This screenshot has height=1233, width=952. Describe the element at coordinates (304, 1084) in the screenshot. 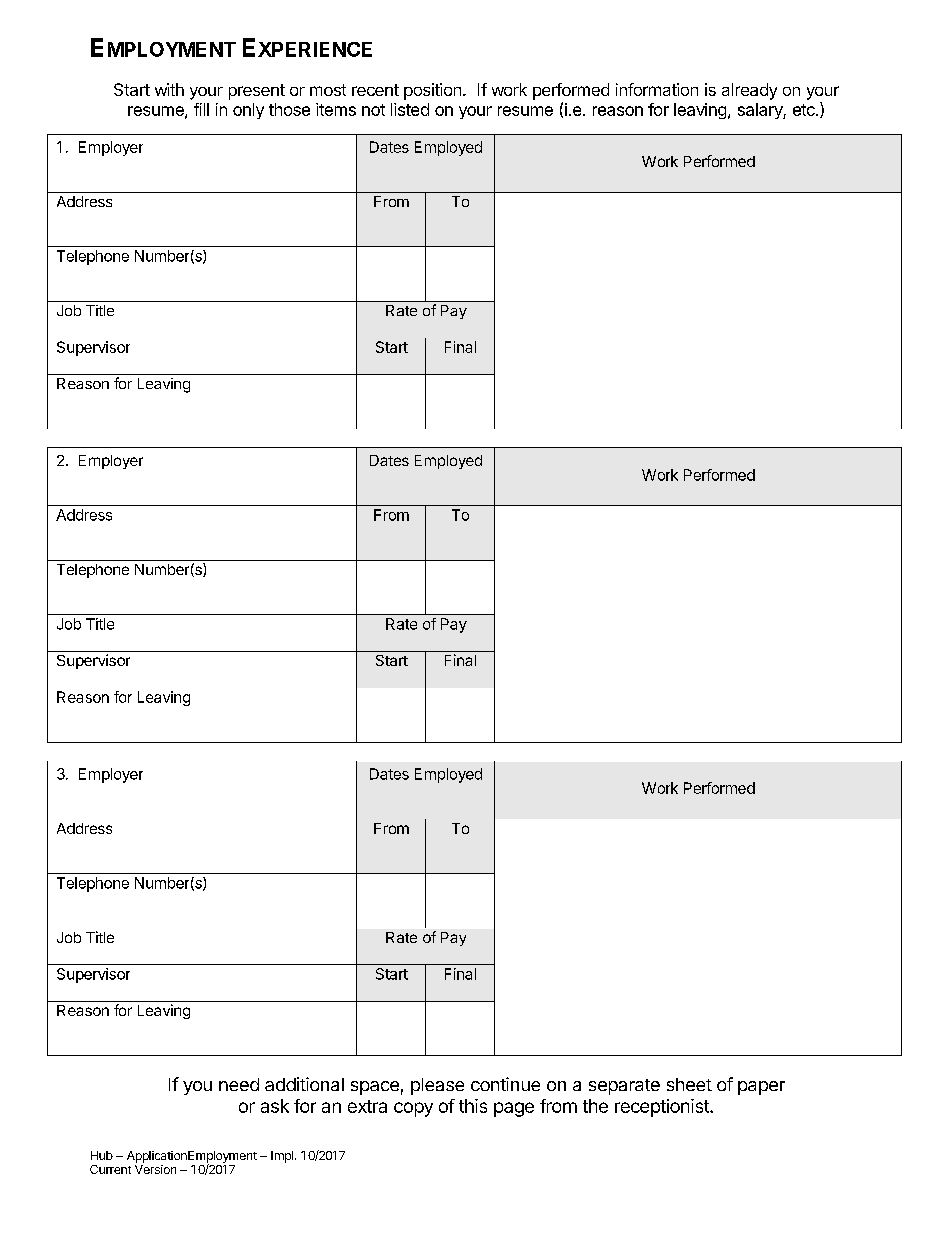

I see `additional` at that location.
